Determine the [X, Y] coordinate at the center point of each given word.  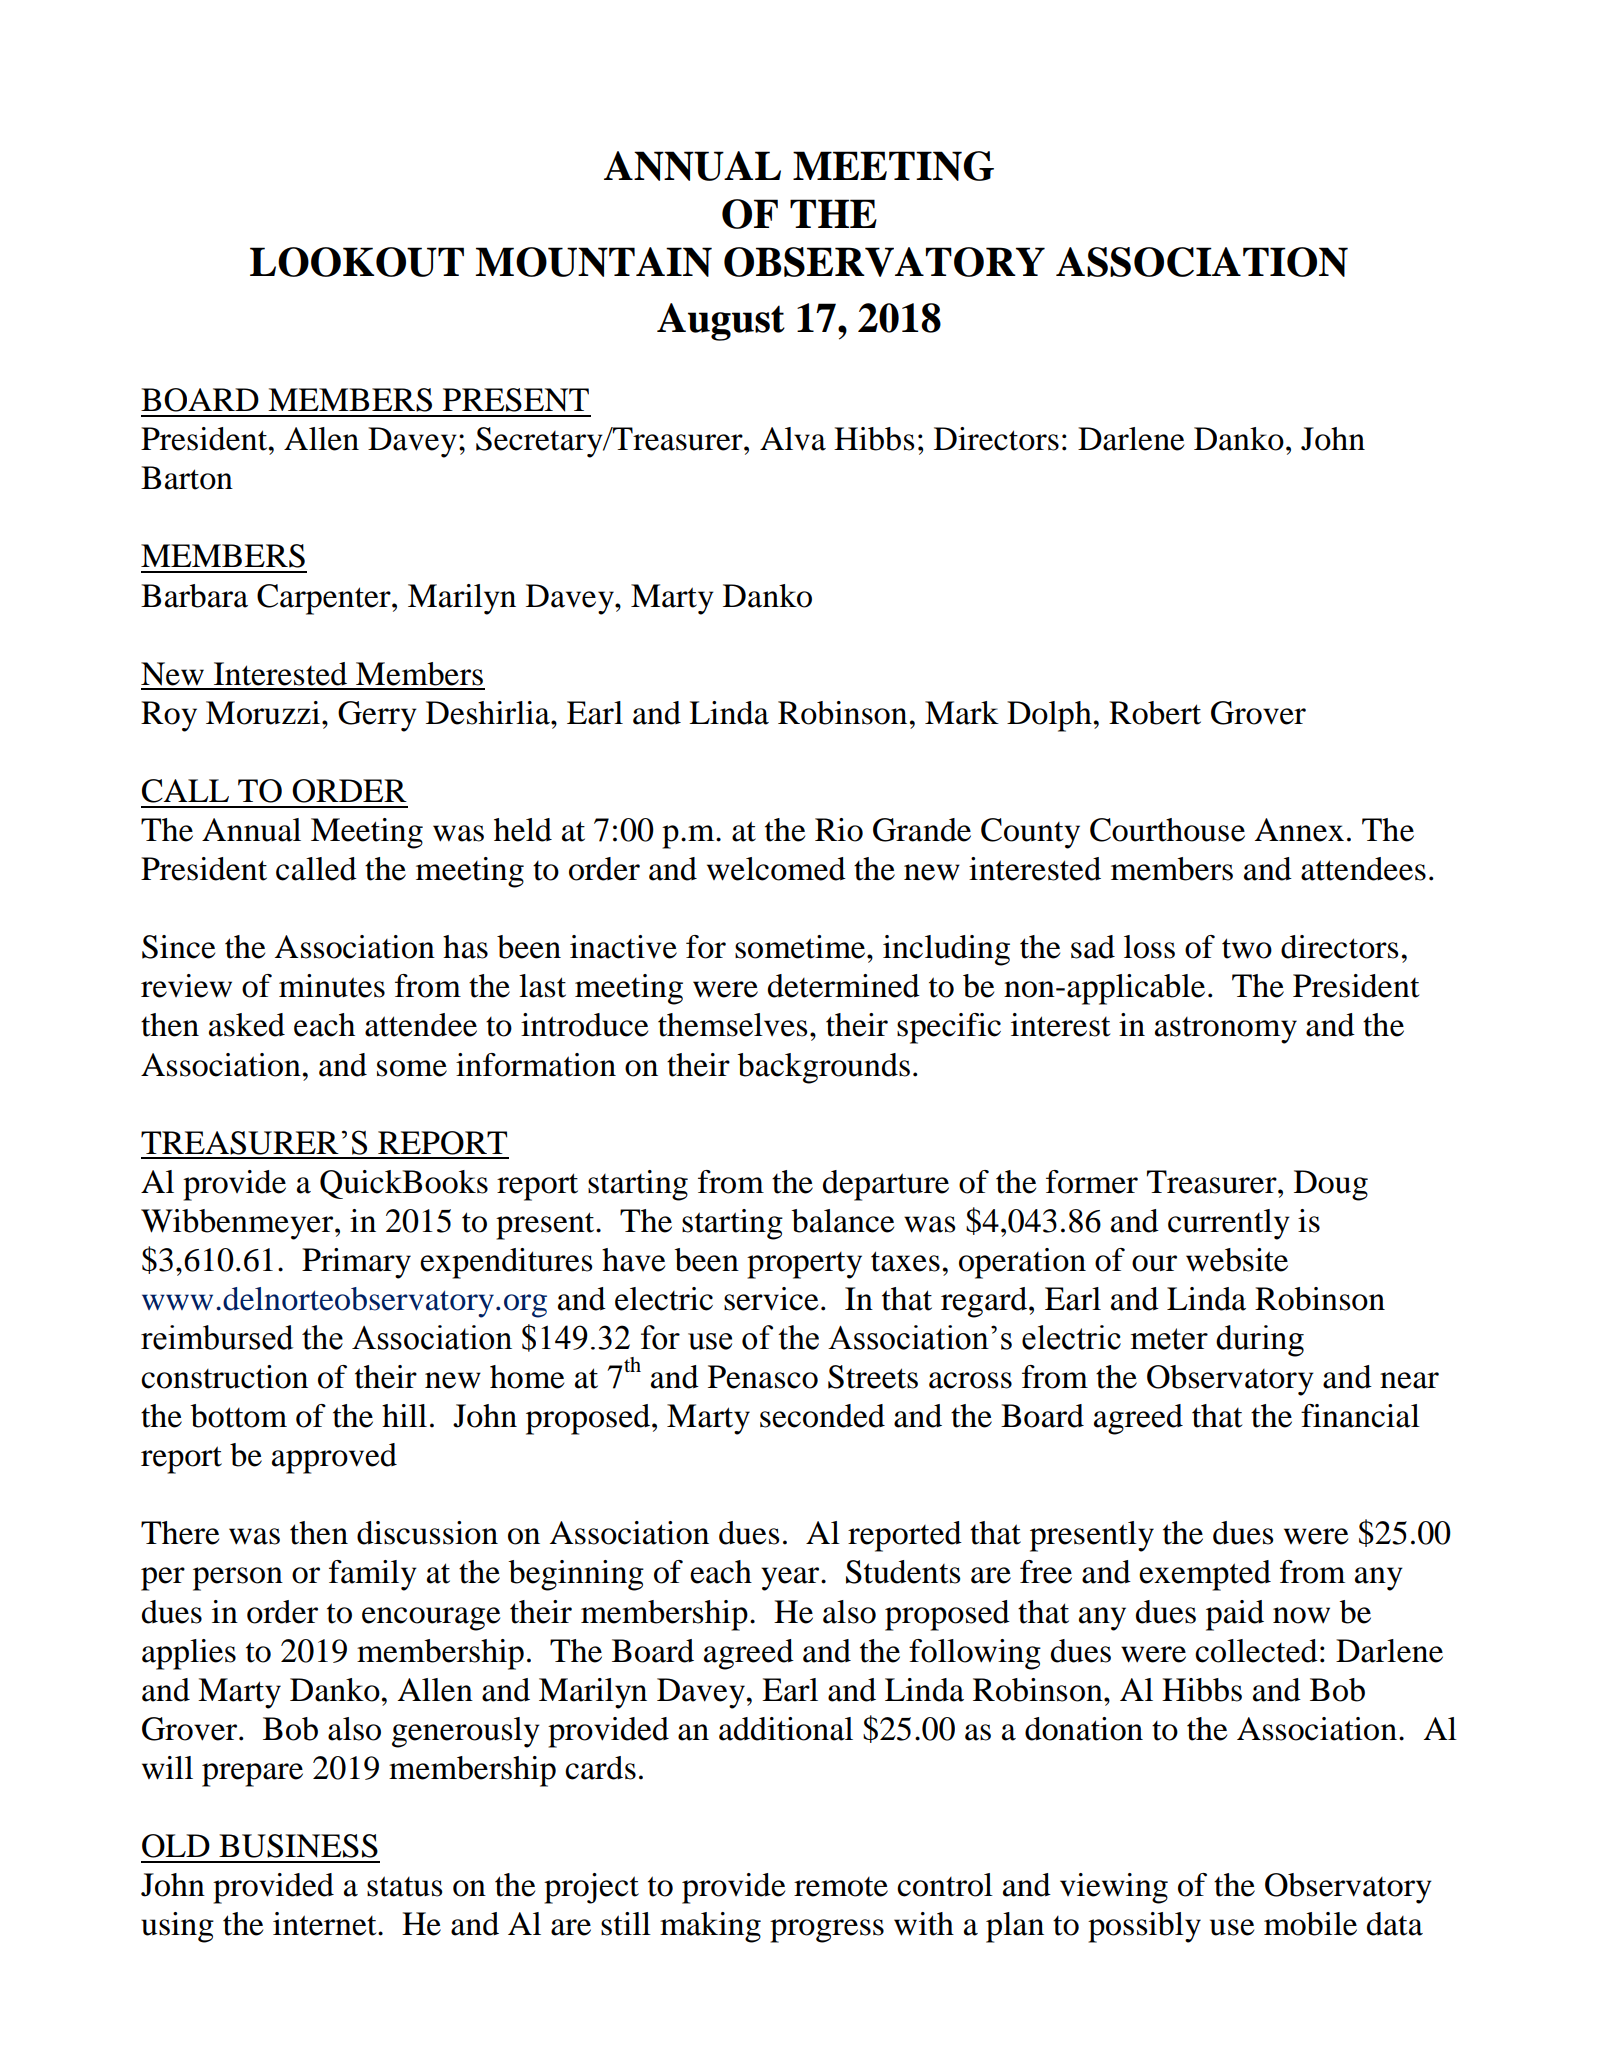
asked [247, 1025]
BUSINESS [298, 1846]
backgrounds [823, 1068]
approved [334, 1458]
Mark [962, 713]
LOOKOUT [357, 262]
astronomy [1226, 1030]
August [721, 322]
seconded [822, 1416]
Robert [1155, 713]
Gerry [377, 716]
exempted [1205, 1575]
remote [841, 1887]
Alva [793, 439]
